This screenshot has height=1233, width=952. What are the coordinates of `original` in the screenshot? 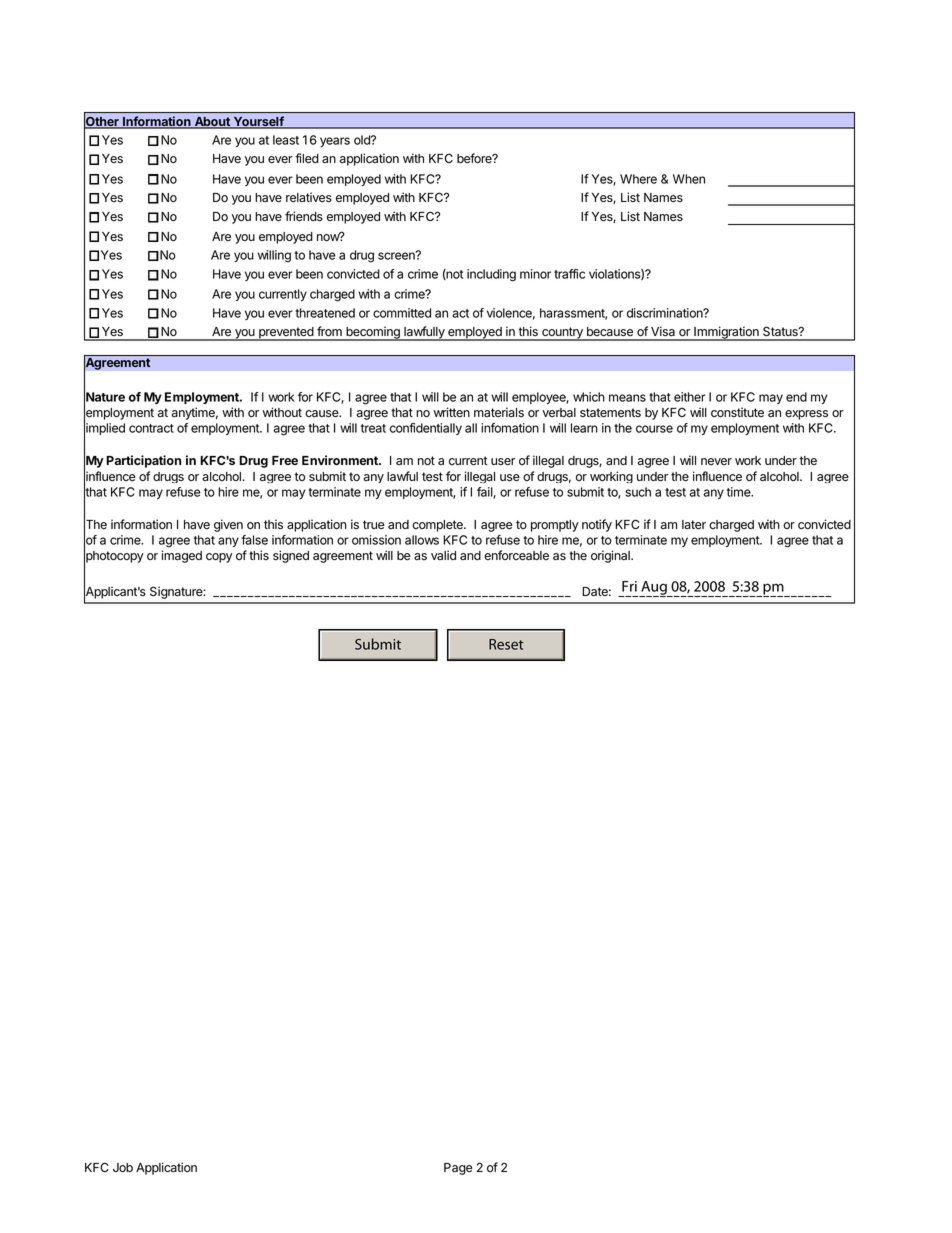 It's located at (611, 556).
